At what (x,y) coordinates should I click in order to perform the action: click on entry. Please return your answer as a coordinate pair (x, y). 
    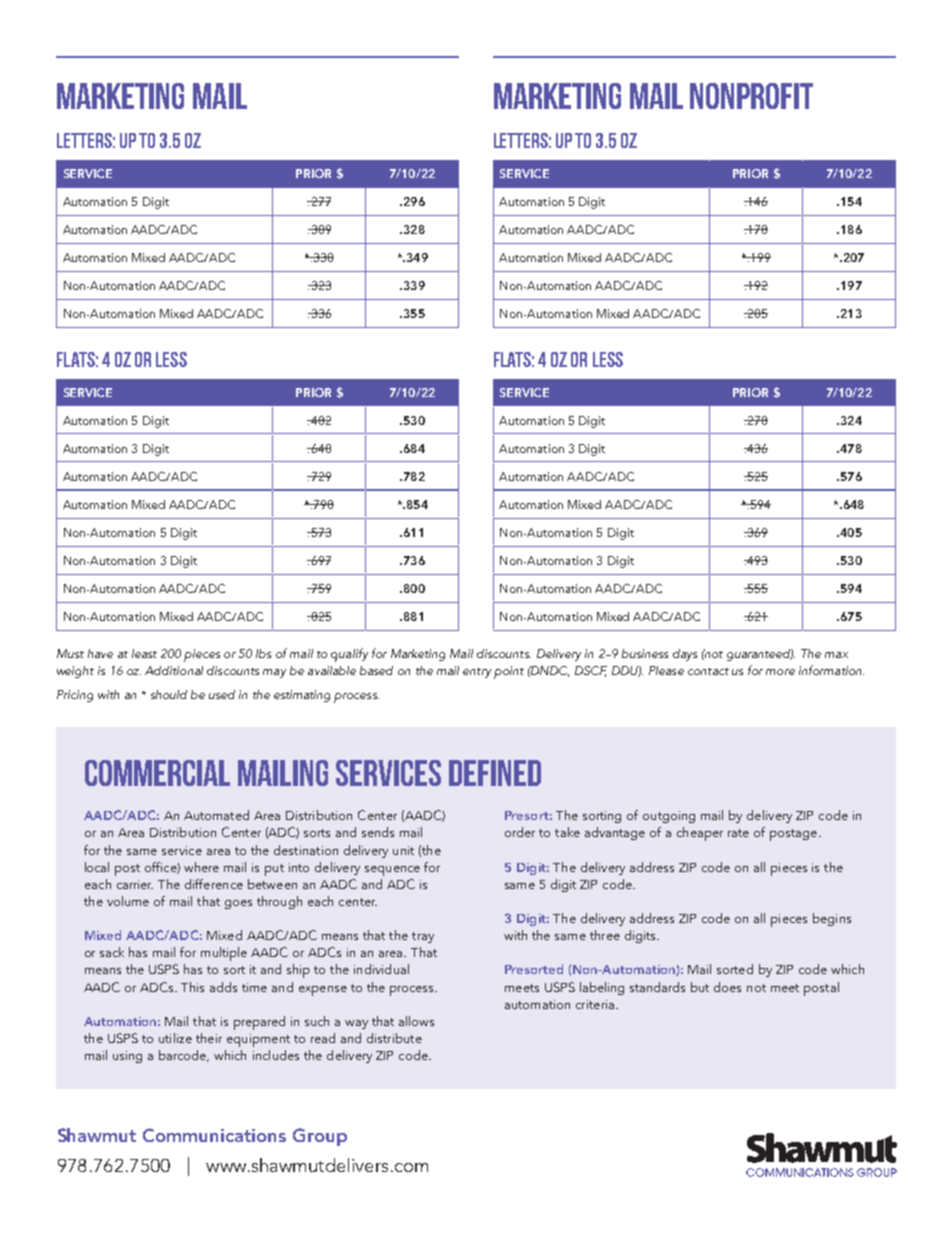
    Looking at the image, I should click on (477, 673).
